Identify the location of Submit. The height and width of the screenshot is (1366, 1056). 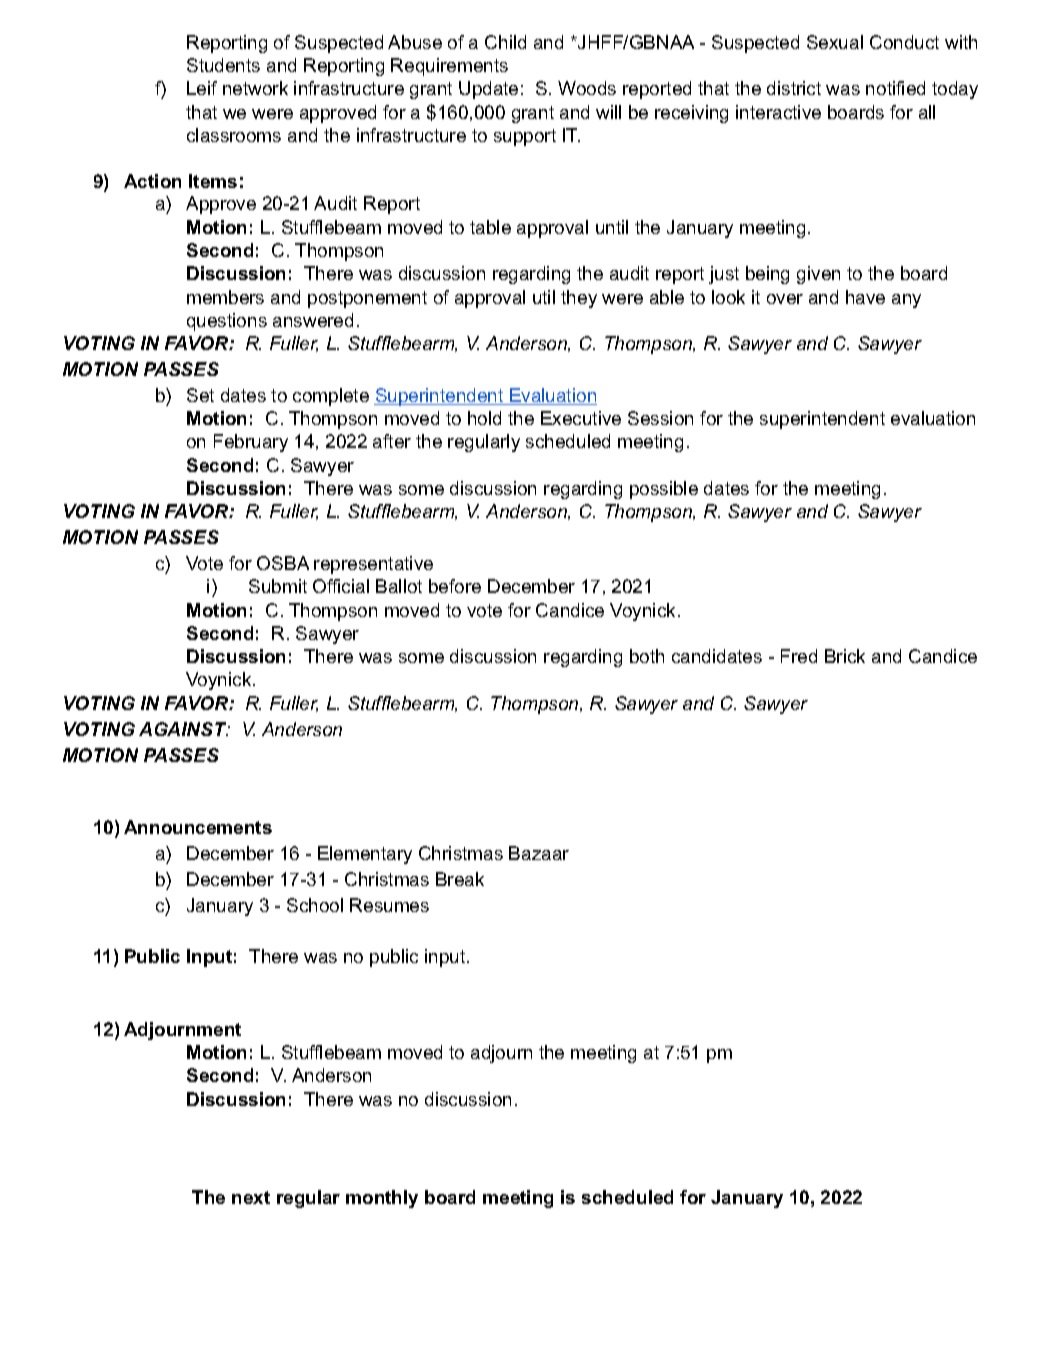
(278, 586).
